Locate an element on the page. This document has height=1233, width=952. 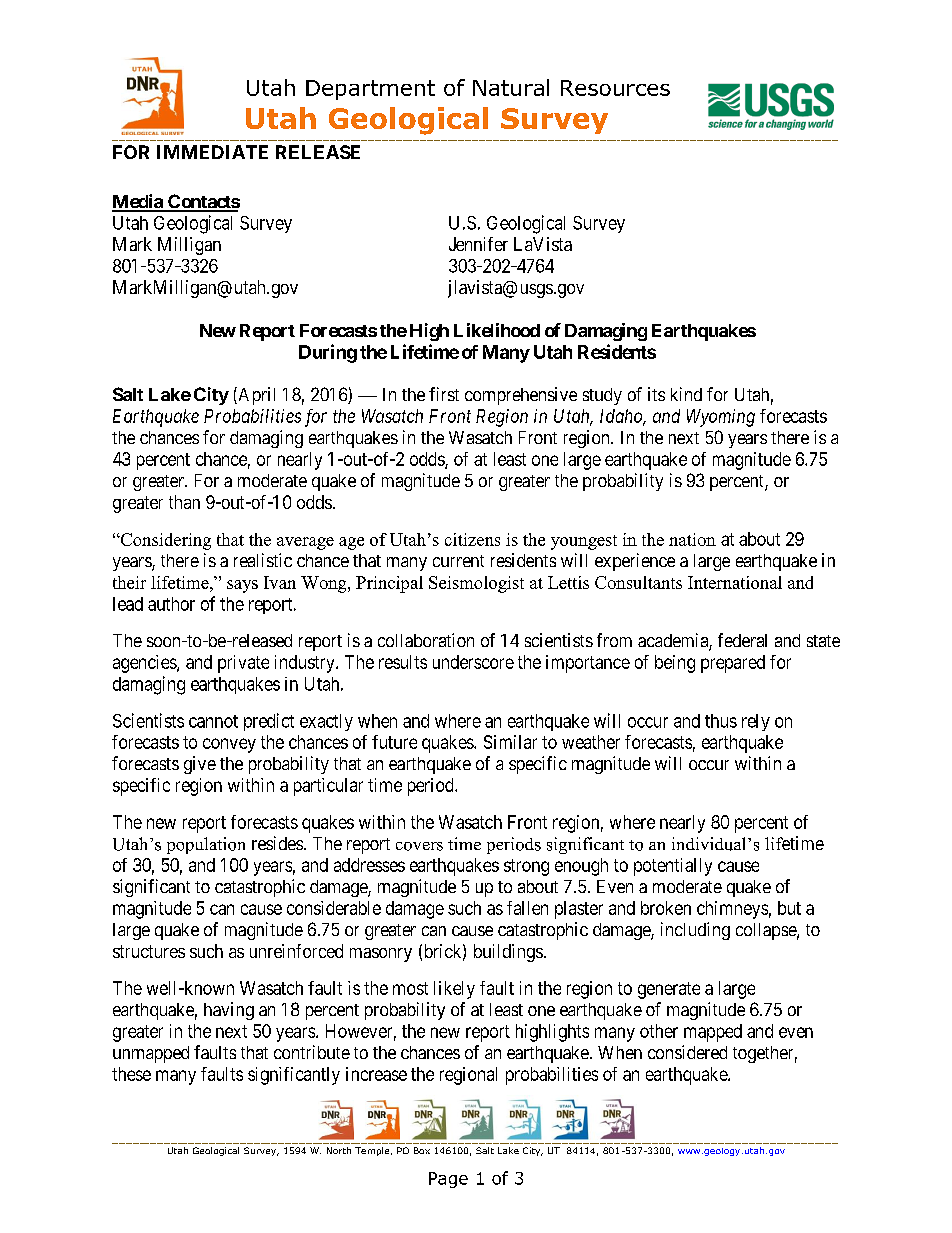
federal is located at coordinates (742, 640).
